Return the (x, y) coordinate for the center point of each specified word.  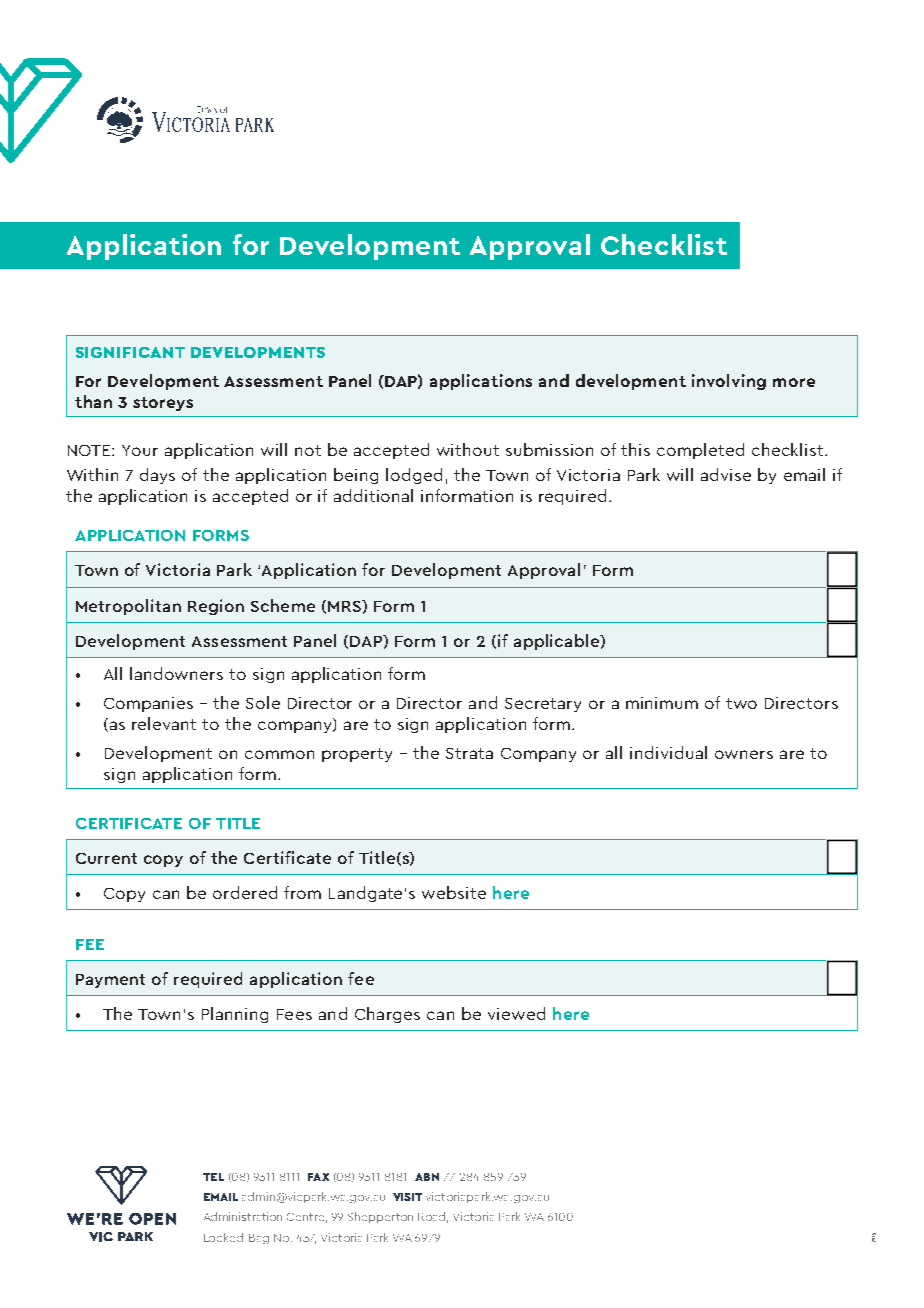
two (741, 703)
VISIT (407, 1197)
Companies (148, 704)
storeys (163, 404)
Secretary (543, 705)
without (468, 449)
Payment (110, 981)
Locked (223, 1237)
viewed (516, 1013)
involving (729, 382)
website (454, 892)
